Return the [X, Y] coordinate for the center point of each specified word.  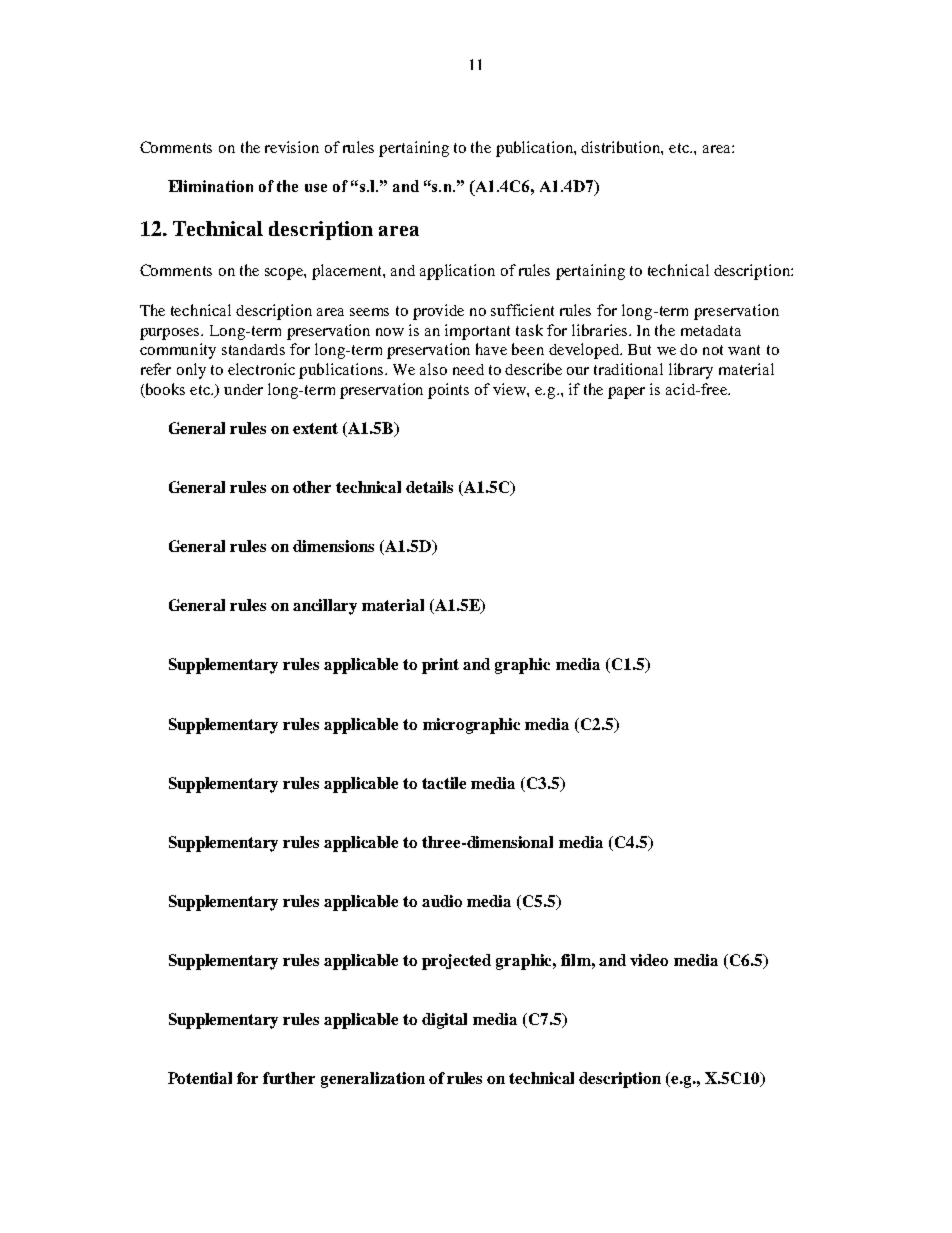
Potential [200, 1078]
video [649, 960]
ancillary [325, 607]
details [429, 487]
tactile [444, 783]
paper [626, 393]
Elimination [210, 186]
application [457, 272]
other [312, 487]
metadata [711, 330]
